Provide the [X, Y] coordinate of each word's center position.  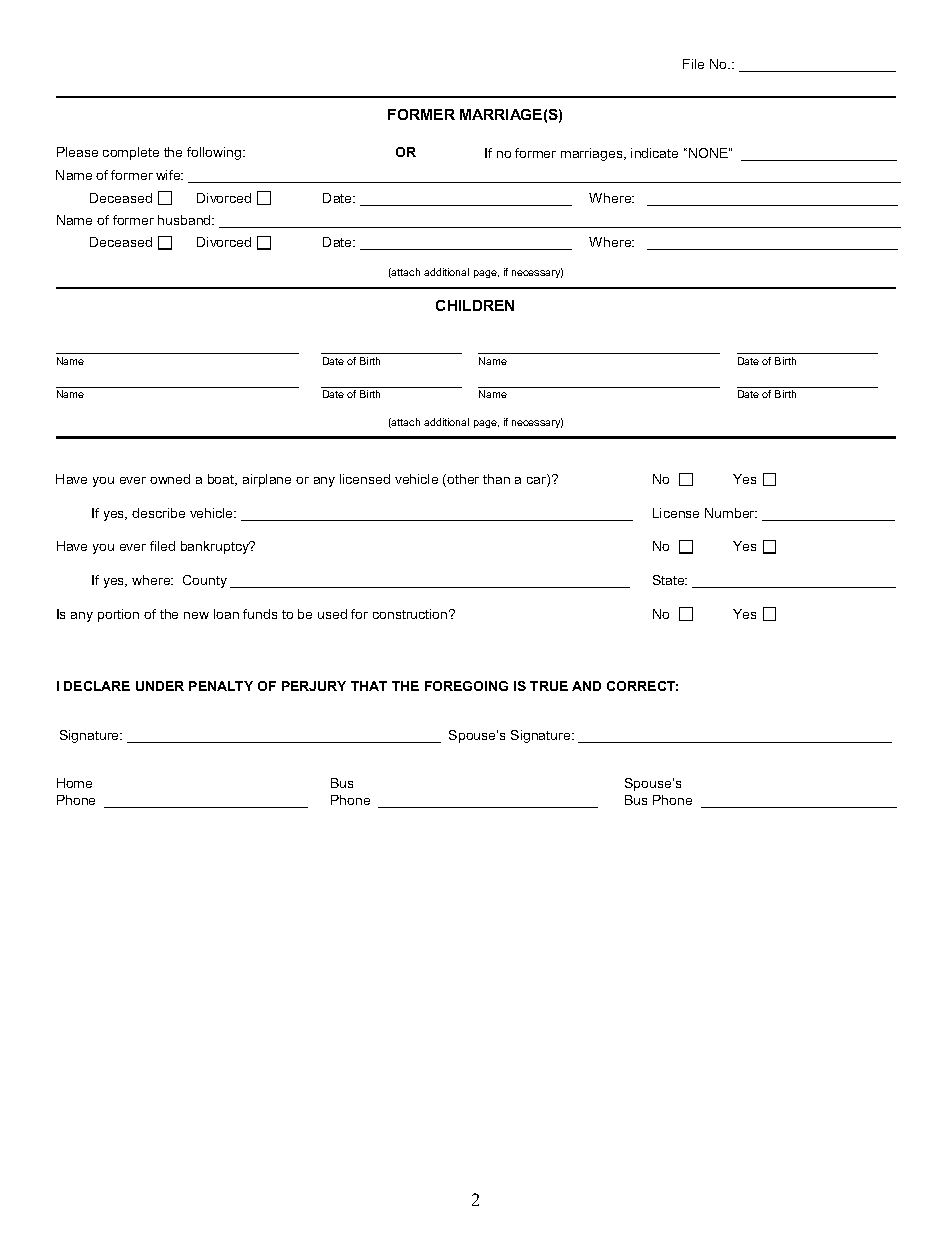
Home [74, 783]
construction [411, 614]
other [463, 479]
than [496, 479]
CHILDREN [475, 305]
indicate [654, 153]
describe [158, 513]
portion [118, 615]
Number [731, 513]
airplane [267, 480]
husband [185, 220]
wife [169, 175]
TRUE [549, 686]
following [215, 153]
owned [170, 479]
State [670, 580]
